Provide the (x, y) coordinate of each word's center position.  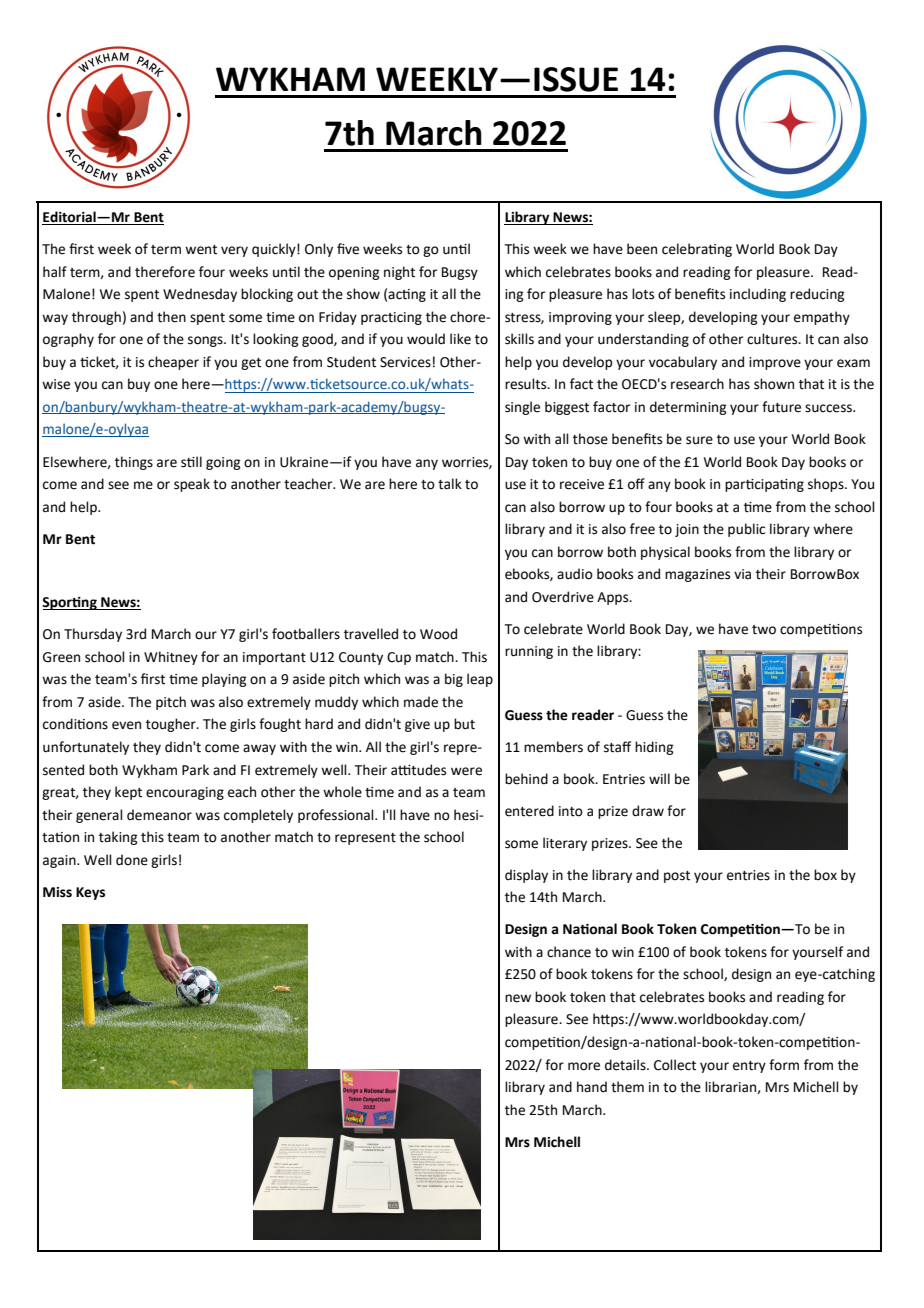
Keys (90, 893)
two (764, 630)
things (134, 463)
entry (749, 1067)
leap (480, 680)
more (584, 1066)
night (399, 273)
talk (450, 484)
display (526, 876)
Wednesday (200, 295)
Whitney (171, 658)
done (132, 860)
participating (764, 485)
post (677, 877)
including (758, 295)
